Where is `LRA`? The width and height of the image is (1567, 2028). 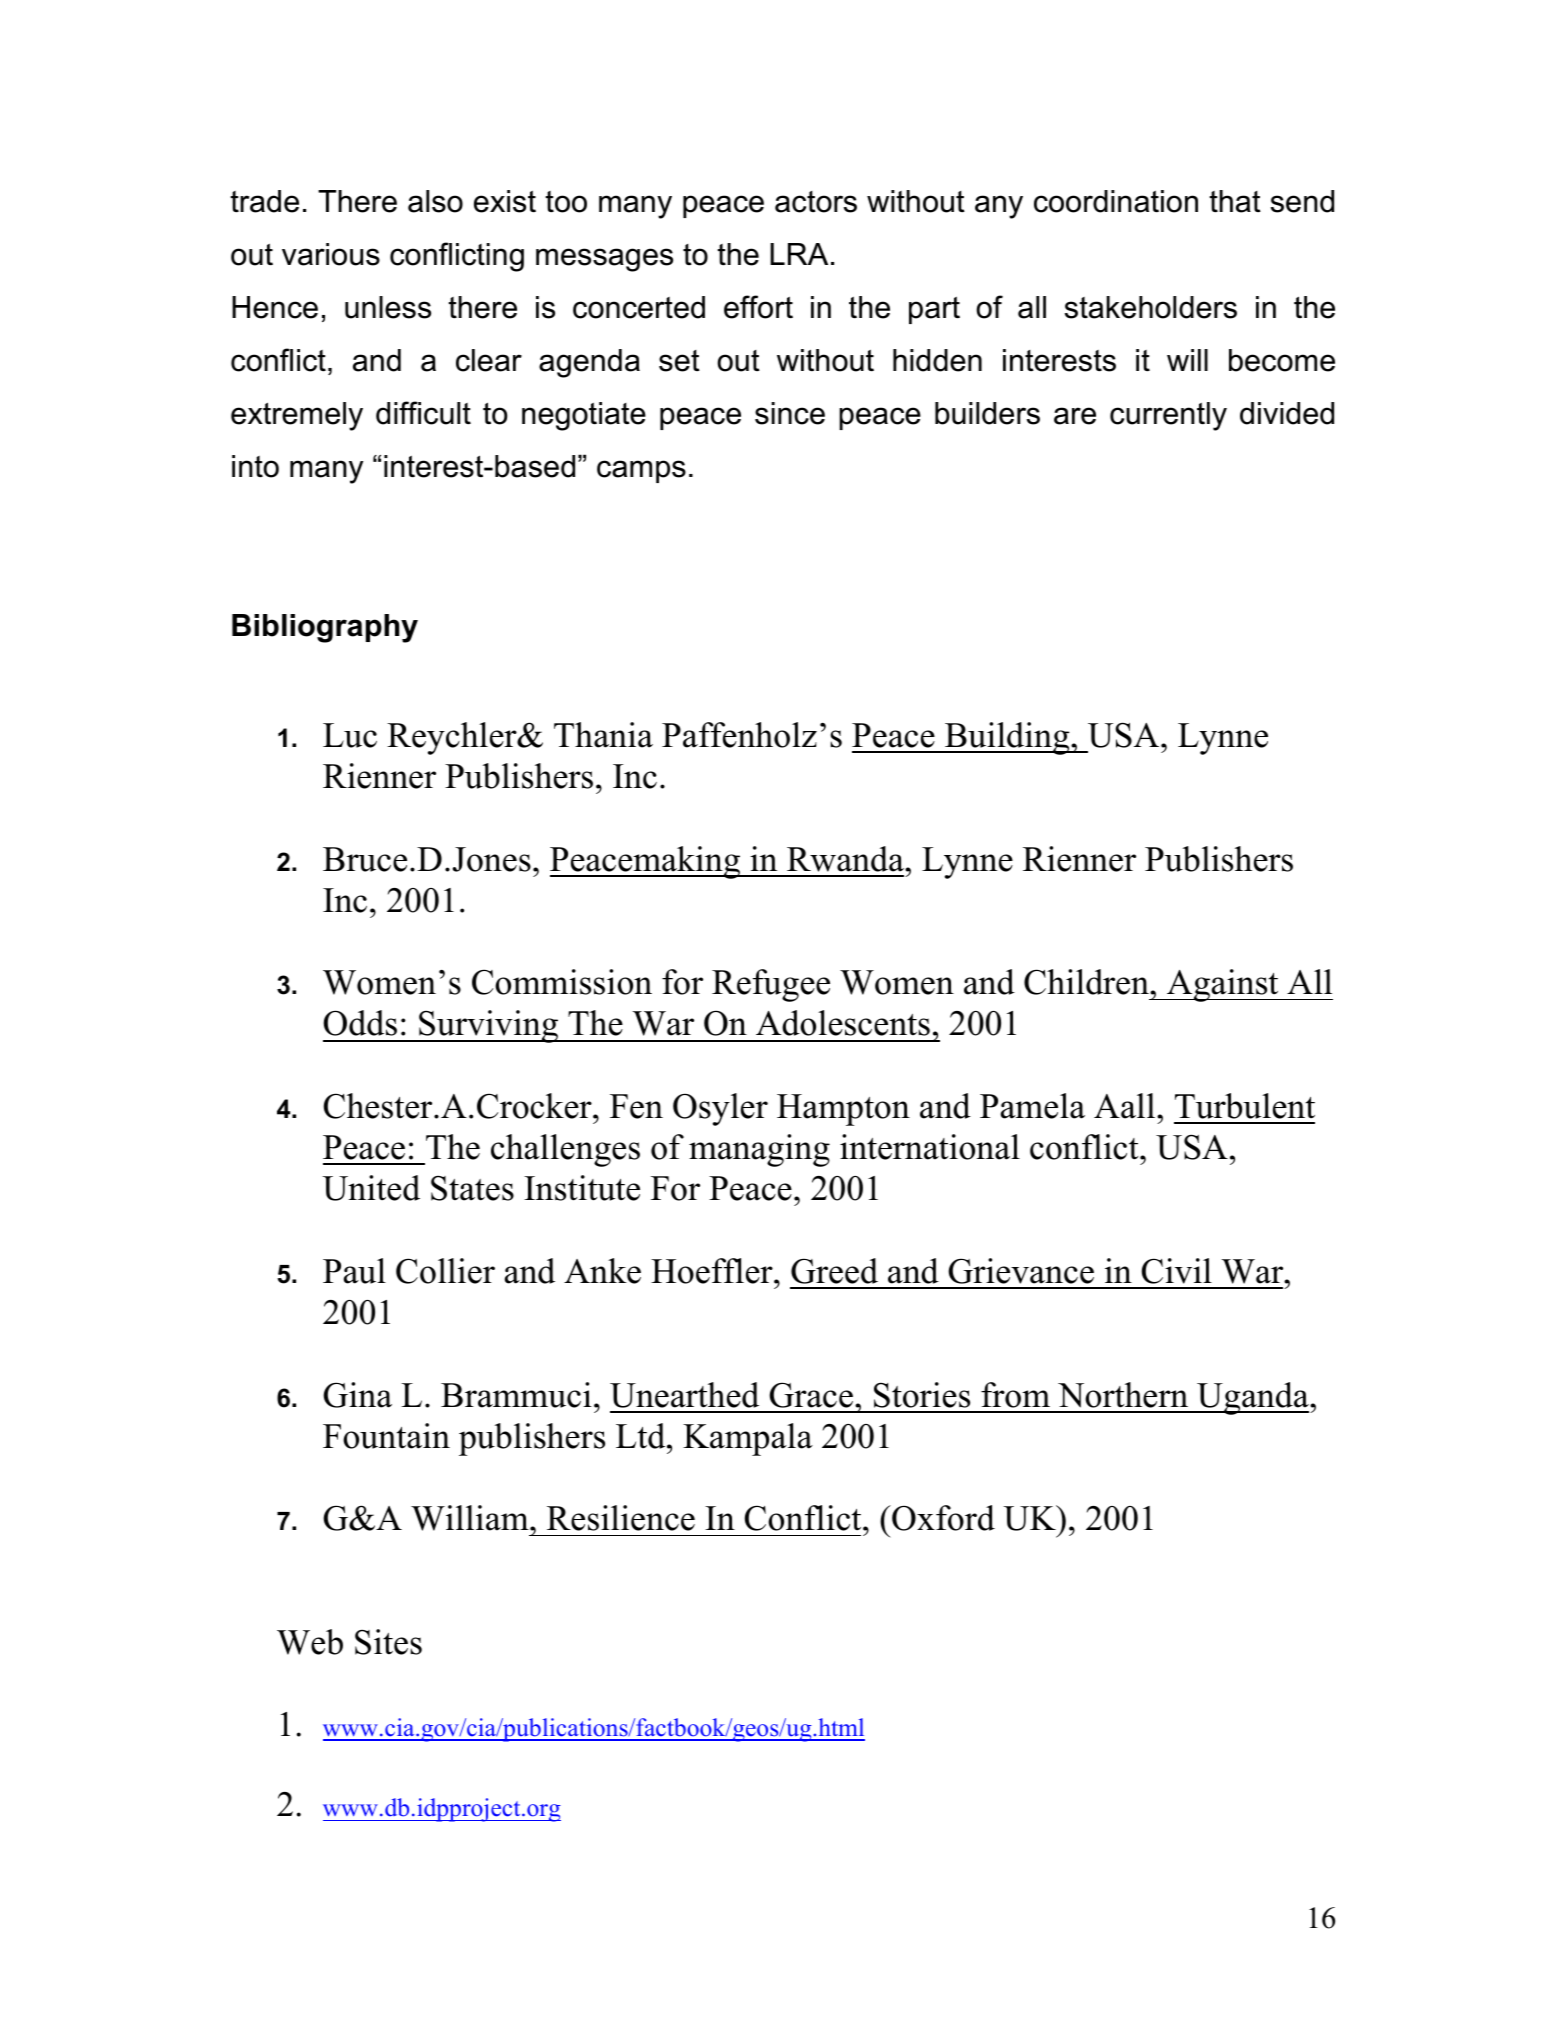
LRA is located at coordinates (799, 254).
